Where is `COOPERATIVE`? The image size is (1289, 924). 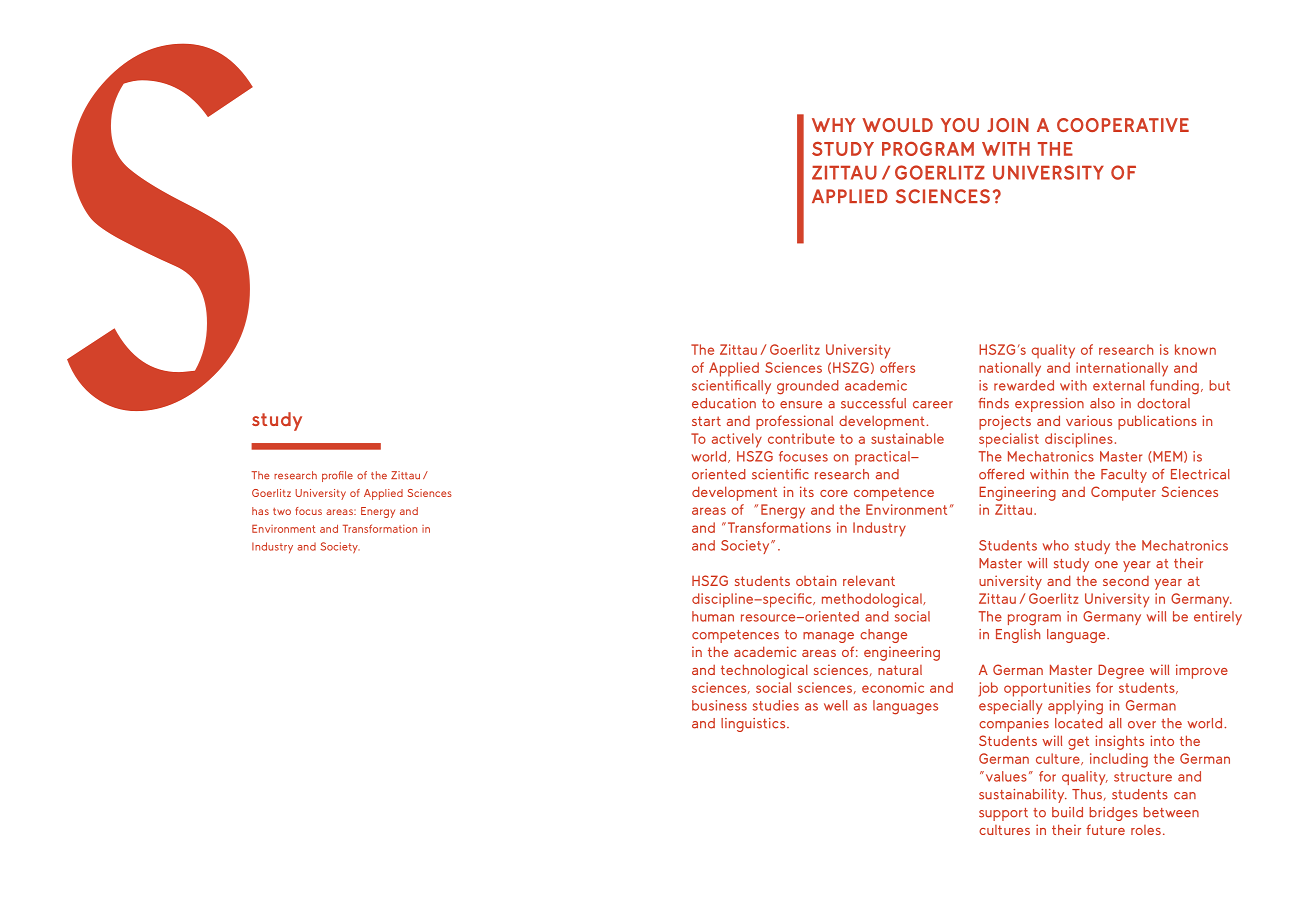 COOPERATIVE is located at coordinates (1123, 125).
